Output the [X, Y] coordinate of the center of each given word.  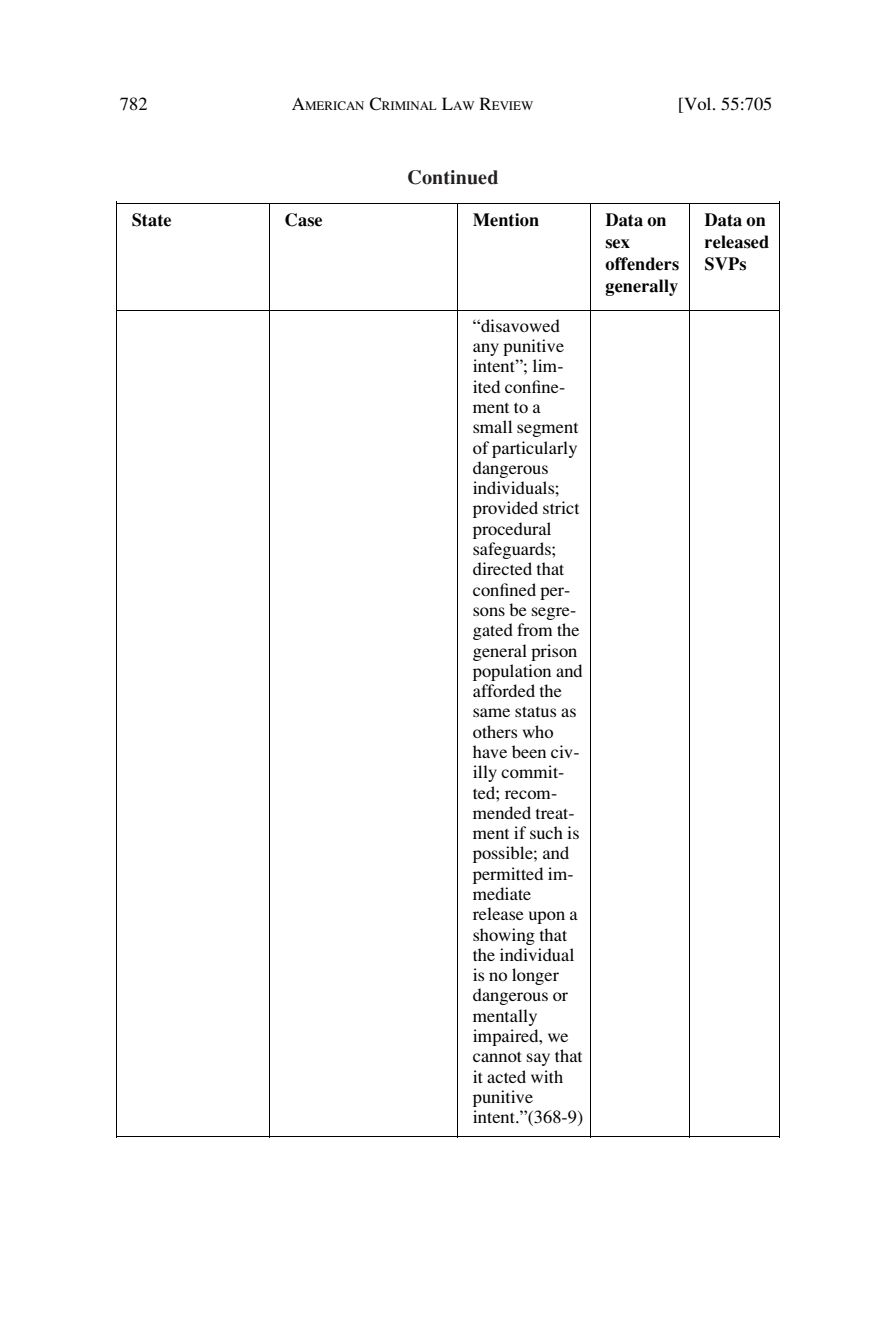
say [538, 1059]
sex [617, 244]
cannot [497, 1056]
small [492, 426]
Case [303, 220]
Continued [453, 177]
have [490, 751]
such [546, 832]
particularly [534, 449]
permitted [508, 875]
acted [506, 1076]
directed [502, 568]
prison [554, 652]
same [491, 712]
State [151, 220]
